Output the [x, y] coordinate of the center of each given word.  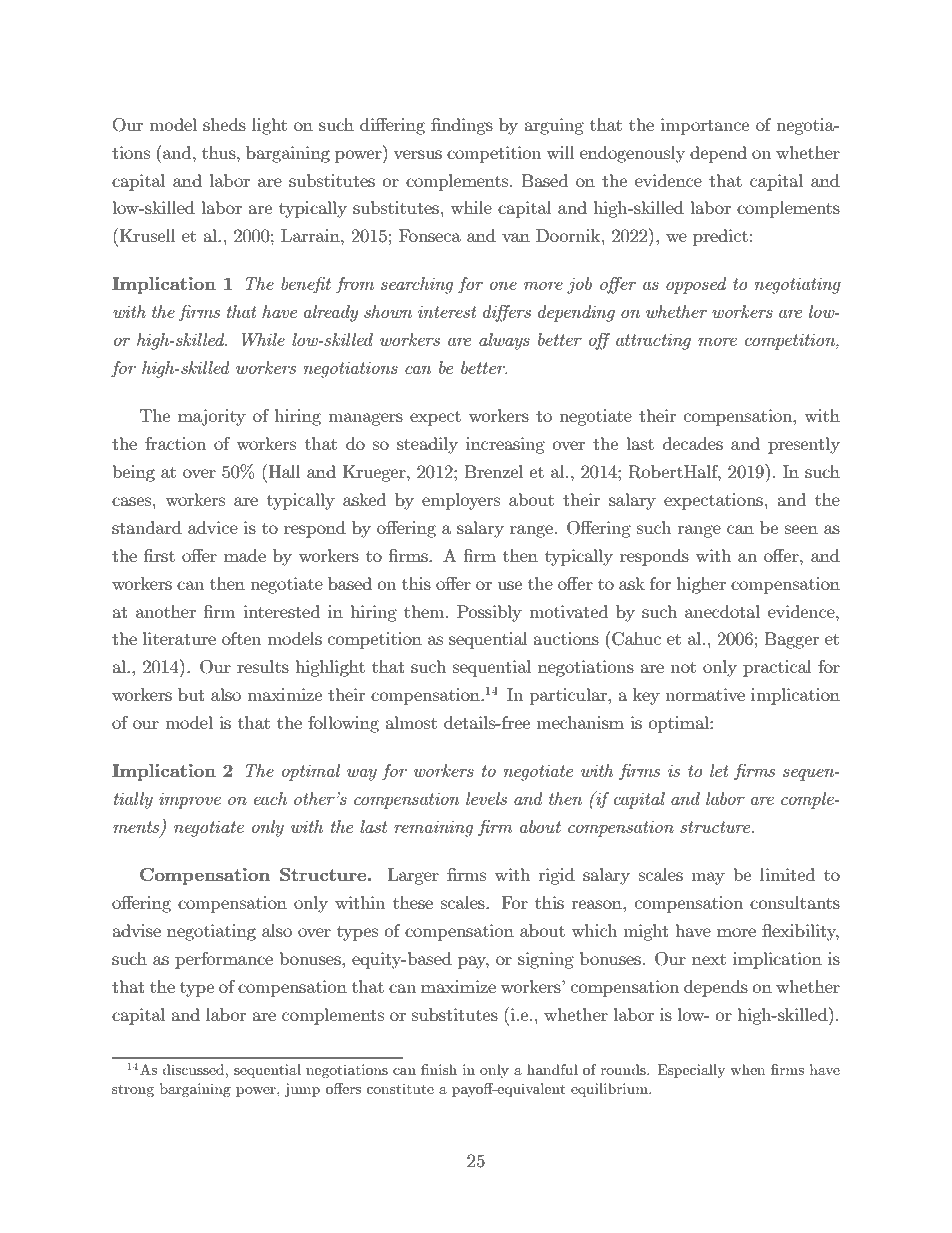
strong [133, 1090]
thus [220, 152]
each [270, 798]
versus [417, 154]
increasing [505, 445]
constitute [400, 1088]
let [719, 770]
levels [486, 798]
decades [693, 443]
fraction [175, 443]
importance [704, 126]
